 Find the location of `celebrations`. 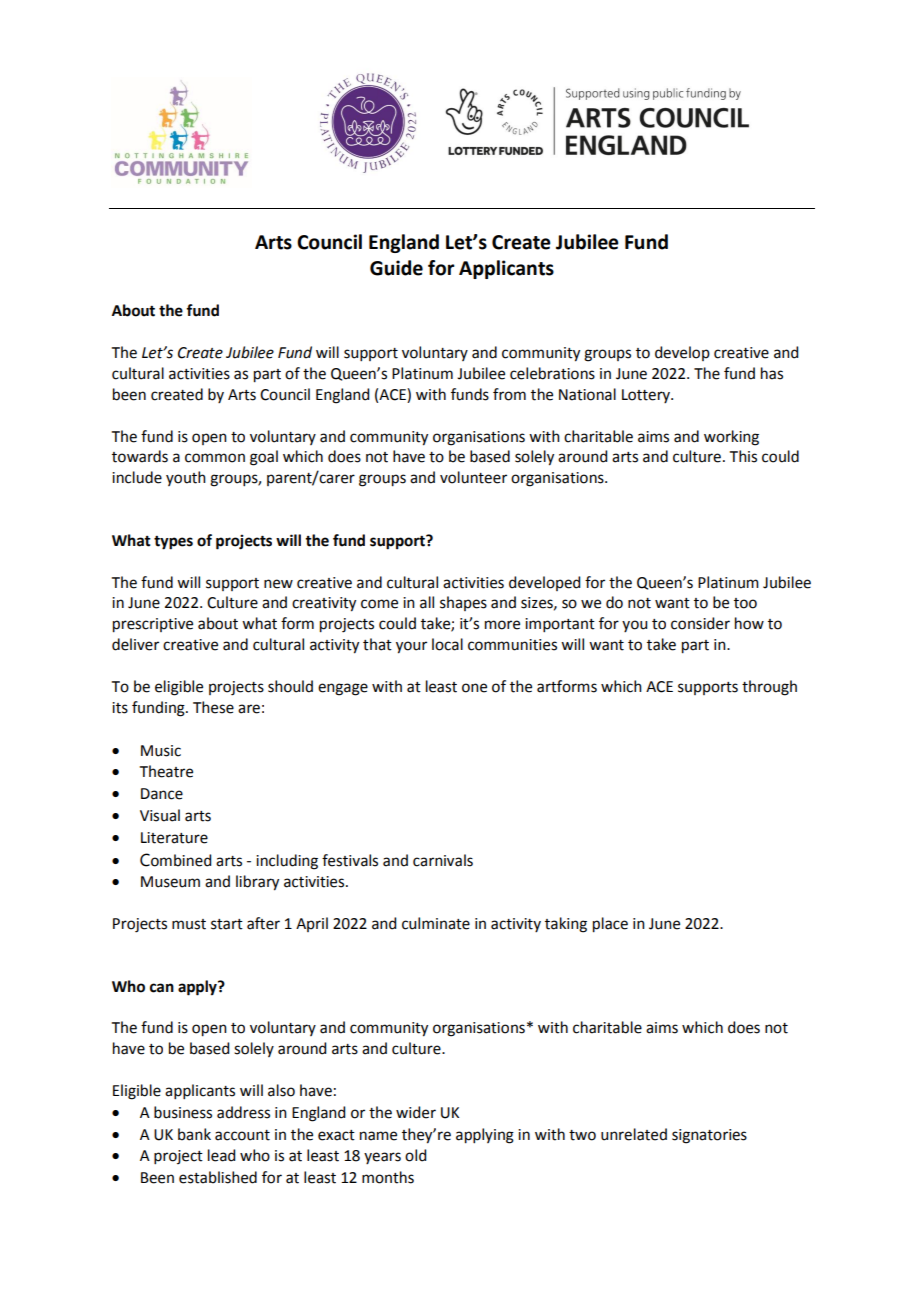

celebrations is located at coordinates (552, 373).
